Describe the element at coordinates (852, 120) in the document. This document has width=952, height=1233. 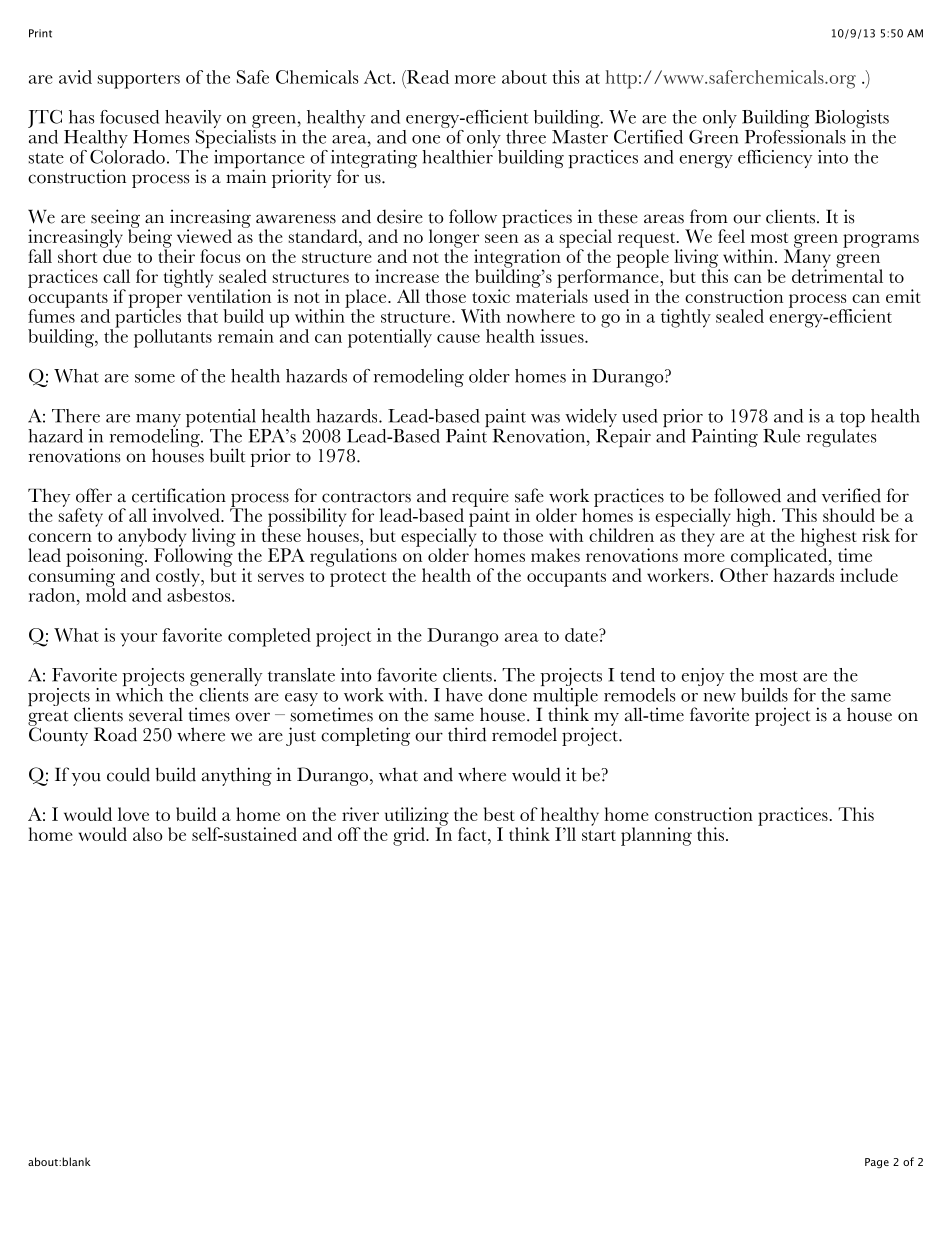
I see `Biologists` at that location.
